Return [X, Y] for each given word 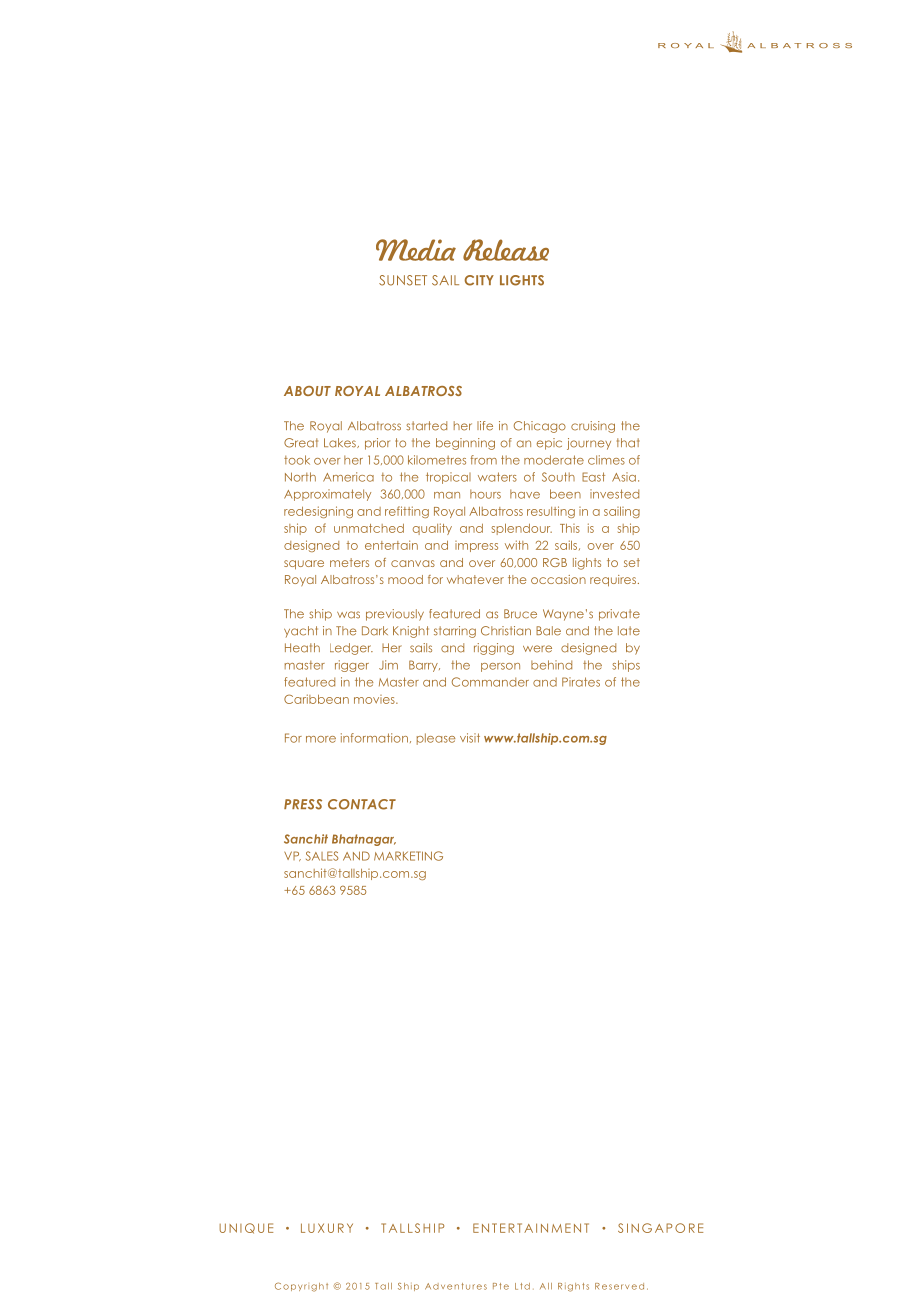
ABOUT [307, 391]
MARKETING [408, 856]
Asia [624, 477]
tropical [448, 478]
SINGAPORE [660, 1228]
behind [551, 665]
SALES [322, 856]
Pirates [581, 682]
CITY [479, 280]
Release [506, 250]
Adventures [456, 1286]
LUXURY [327, 1228]
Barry [424, 666]
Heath [302, 648]
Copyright [301, 1287]
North [300, 477]
